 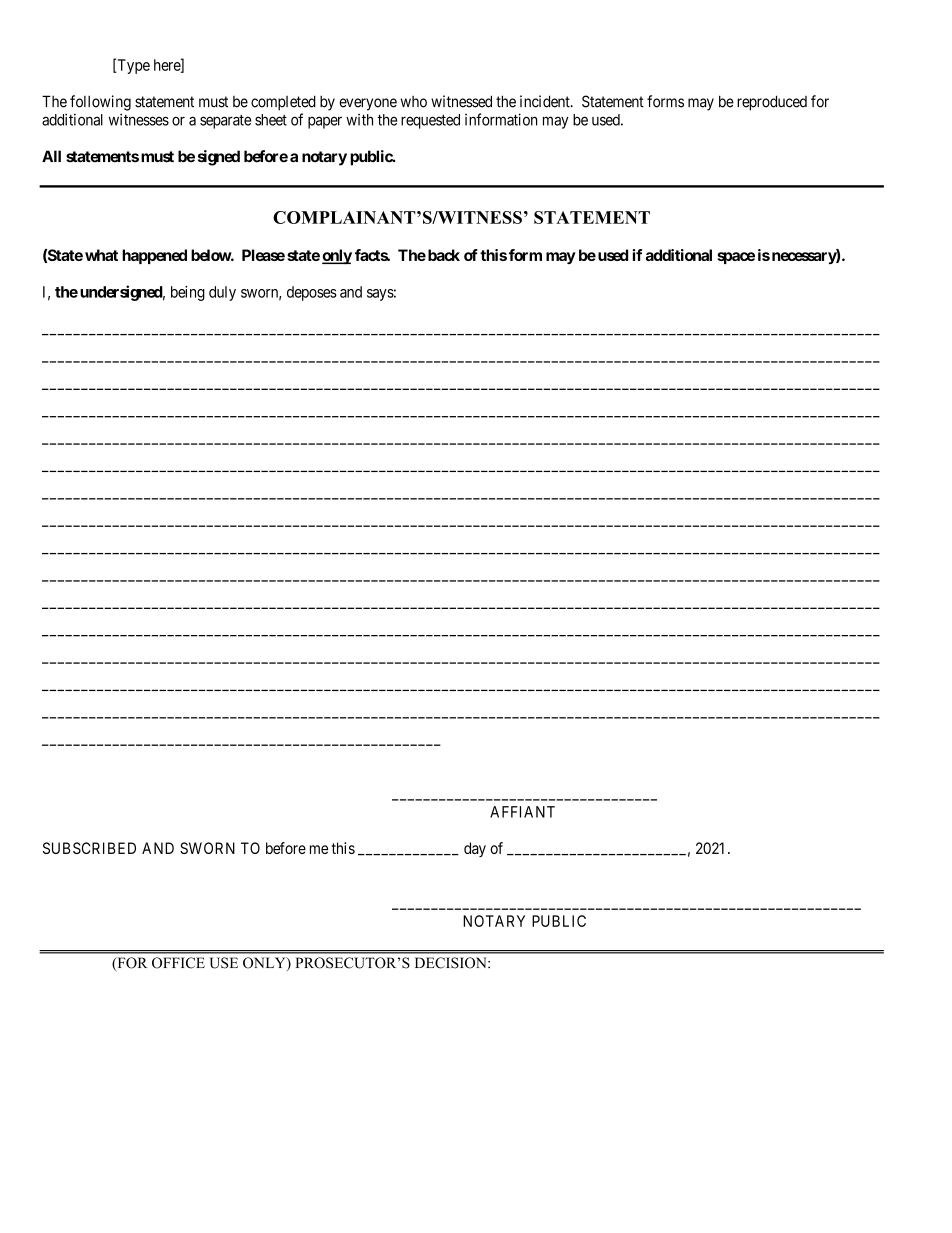 What do you see at coordinates (51, 156) in the page?
I see `All` at bounding box center [51, 156].
